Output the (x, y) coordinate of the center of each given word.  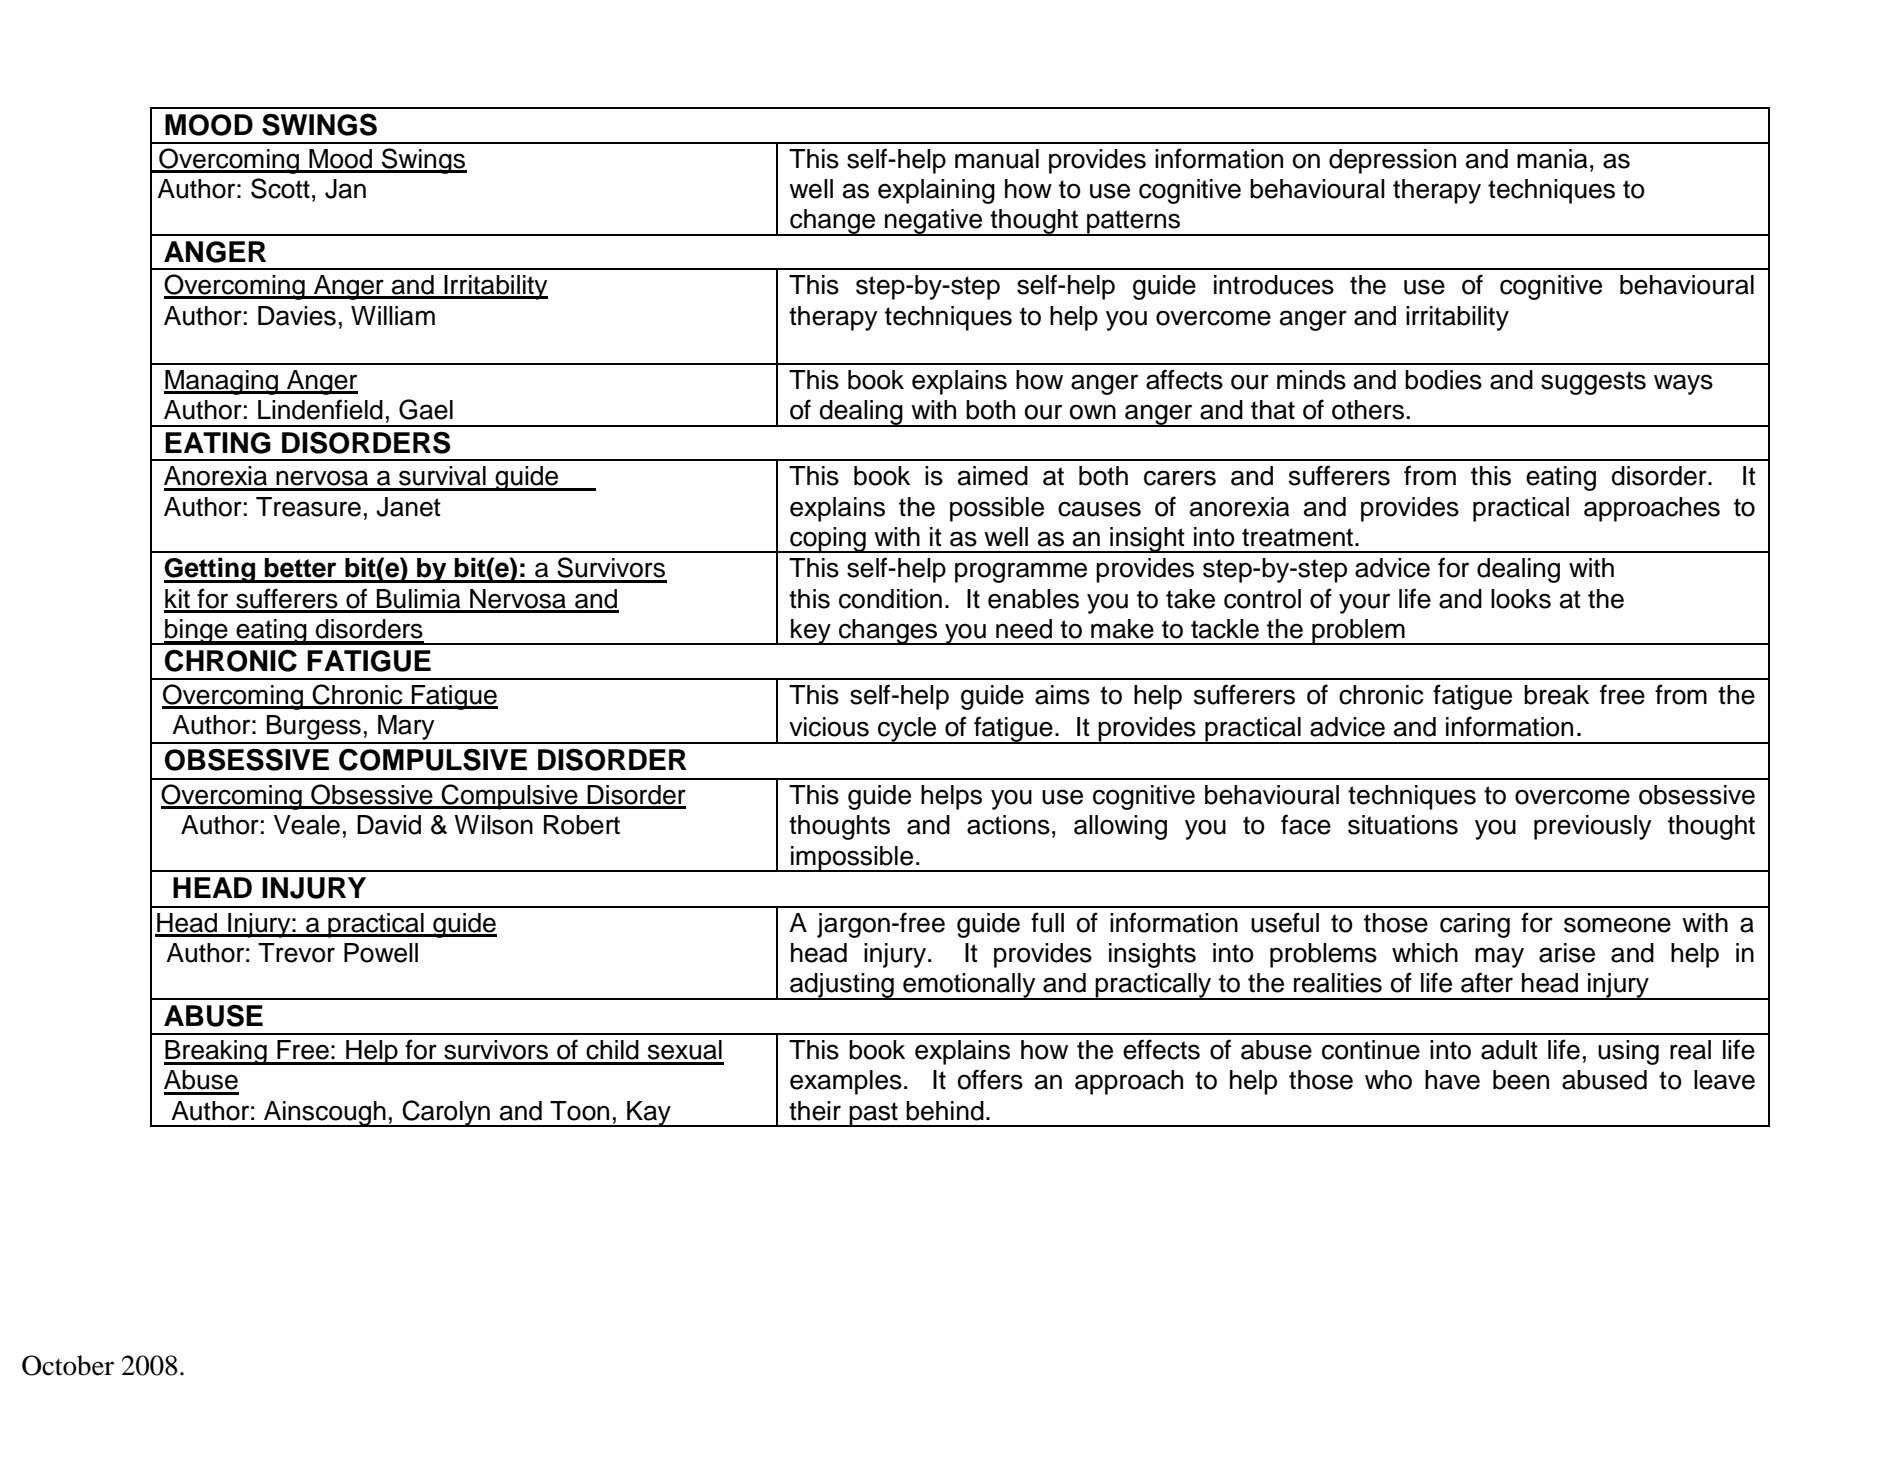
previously (1592, 827)
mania (1552, 159)
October (68, 1365)
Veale (307, 825)
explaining (936, 191)
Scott (280, 188)
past (873, 1114)
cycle (907, 730)
